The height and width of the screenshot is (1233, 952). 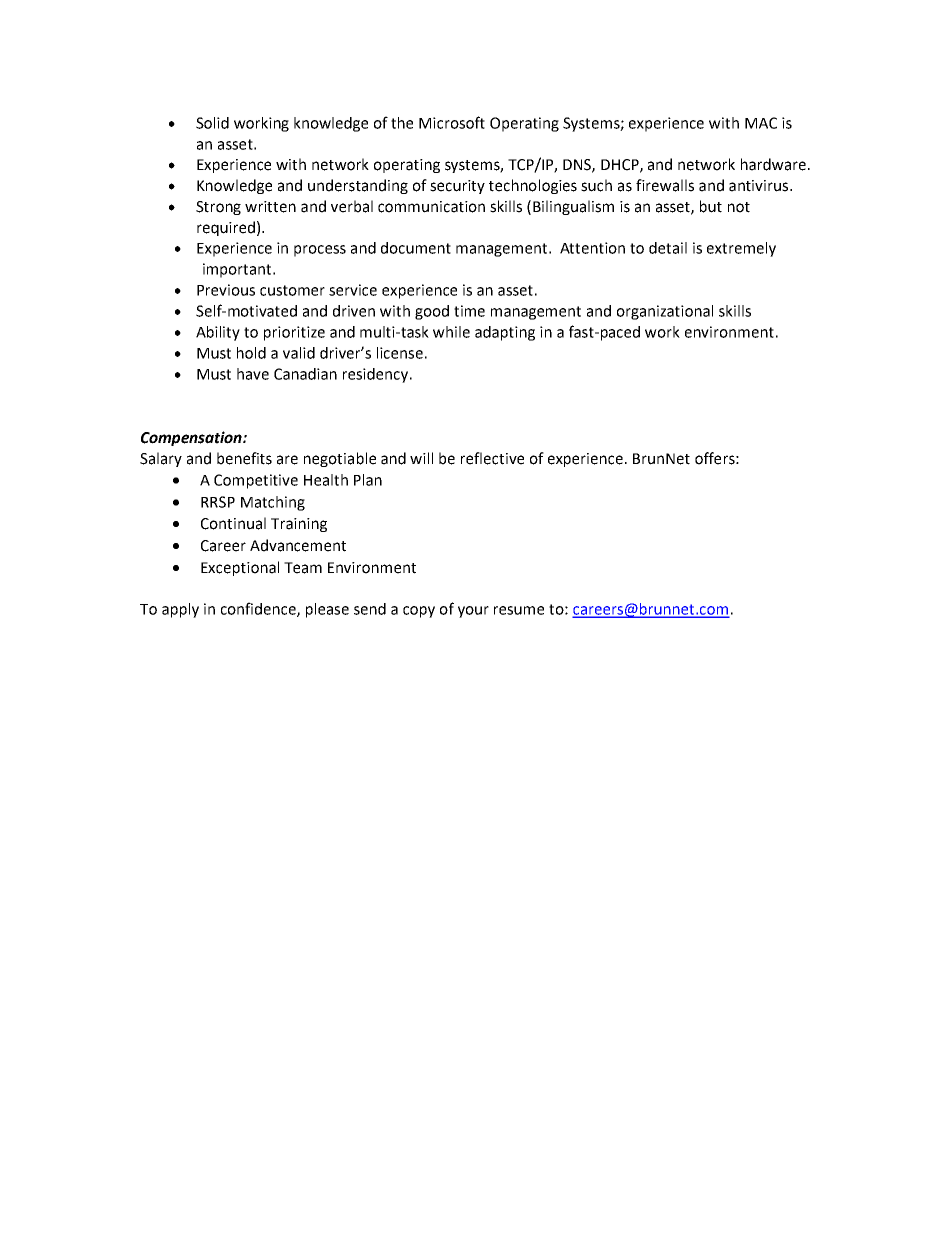 What do you see at coordinates (665, 312) in the screenshot?
I see `organizational` at bounding box center [665, 312].
